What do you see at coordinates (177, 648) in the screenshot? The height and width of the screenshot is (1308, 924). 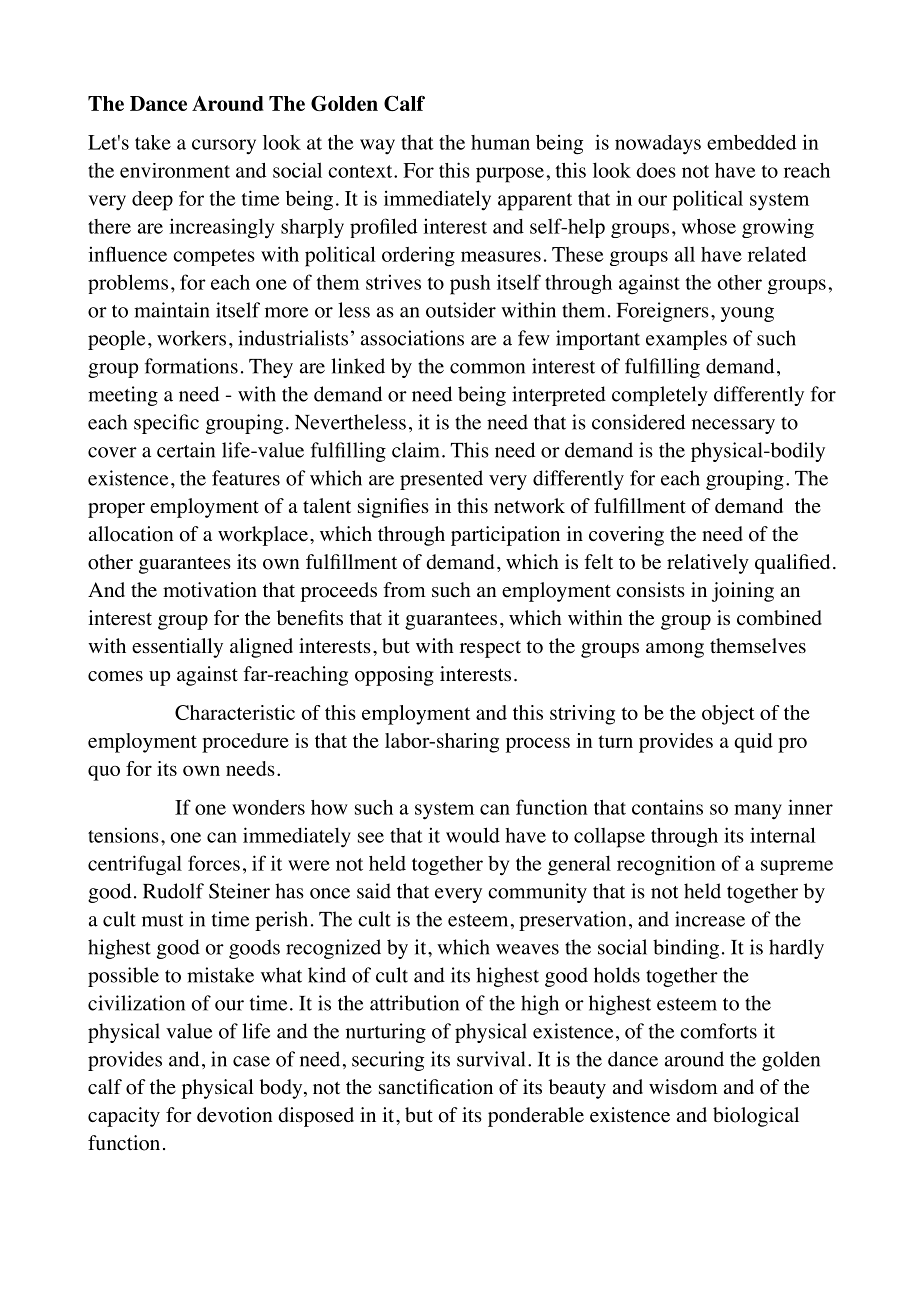 I see `essentially` at bounding box center [177, 648].
